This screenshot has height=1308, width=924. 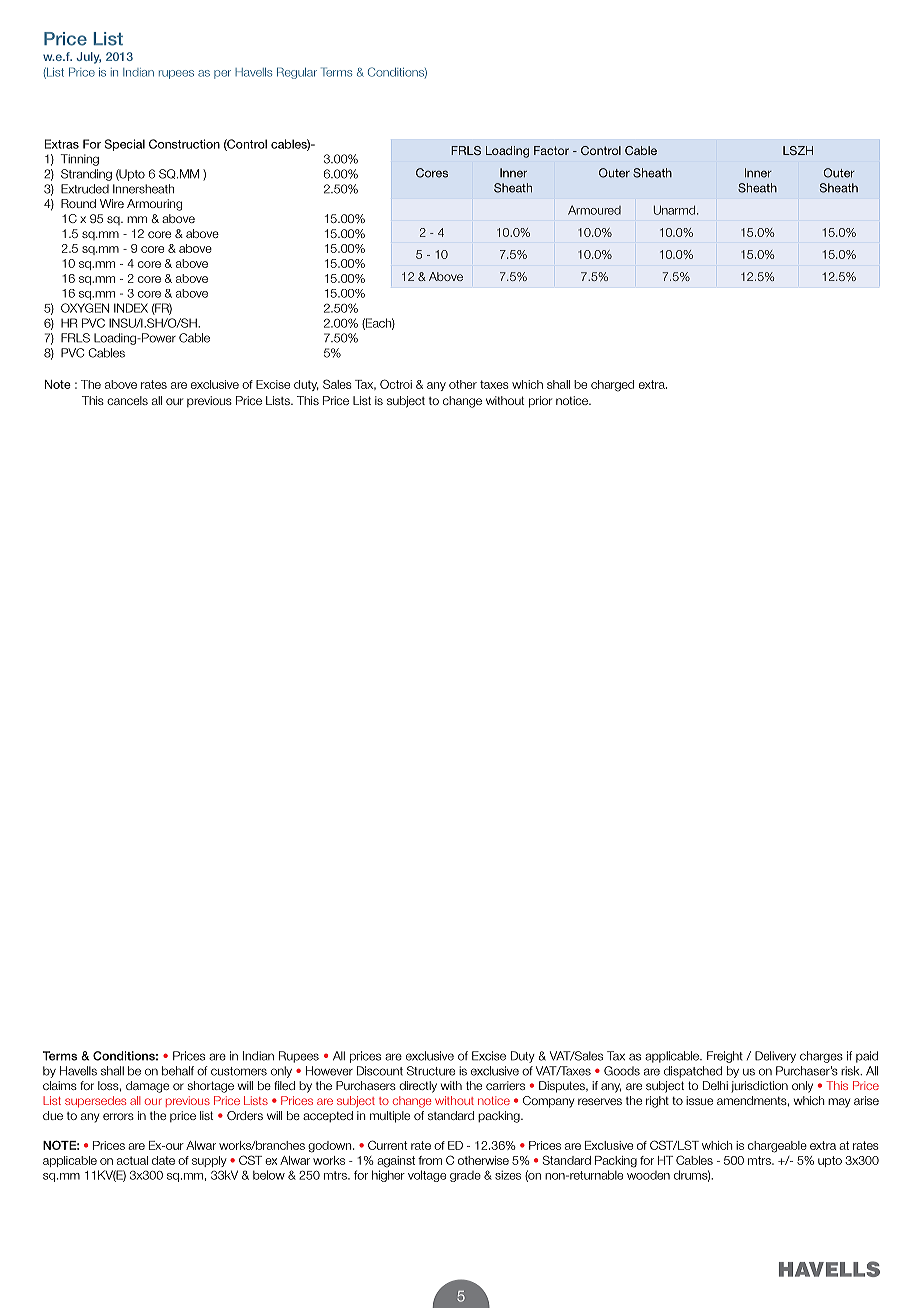 What do you see at coordinates (131, 308) in the screenshot?
I see `INDEX` at bounding box center [131, 308].
